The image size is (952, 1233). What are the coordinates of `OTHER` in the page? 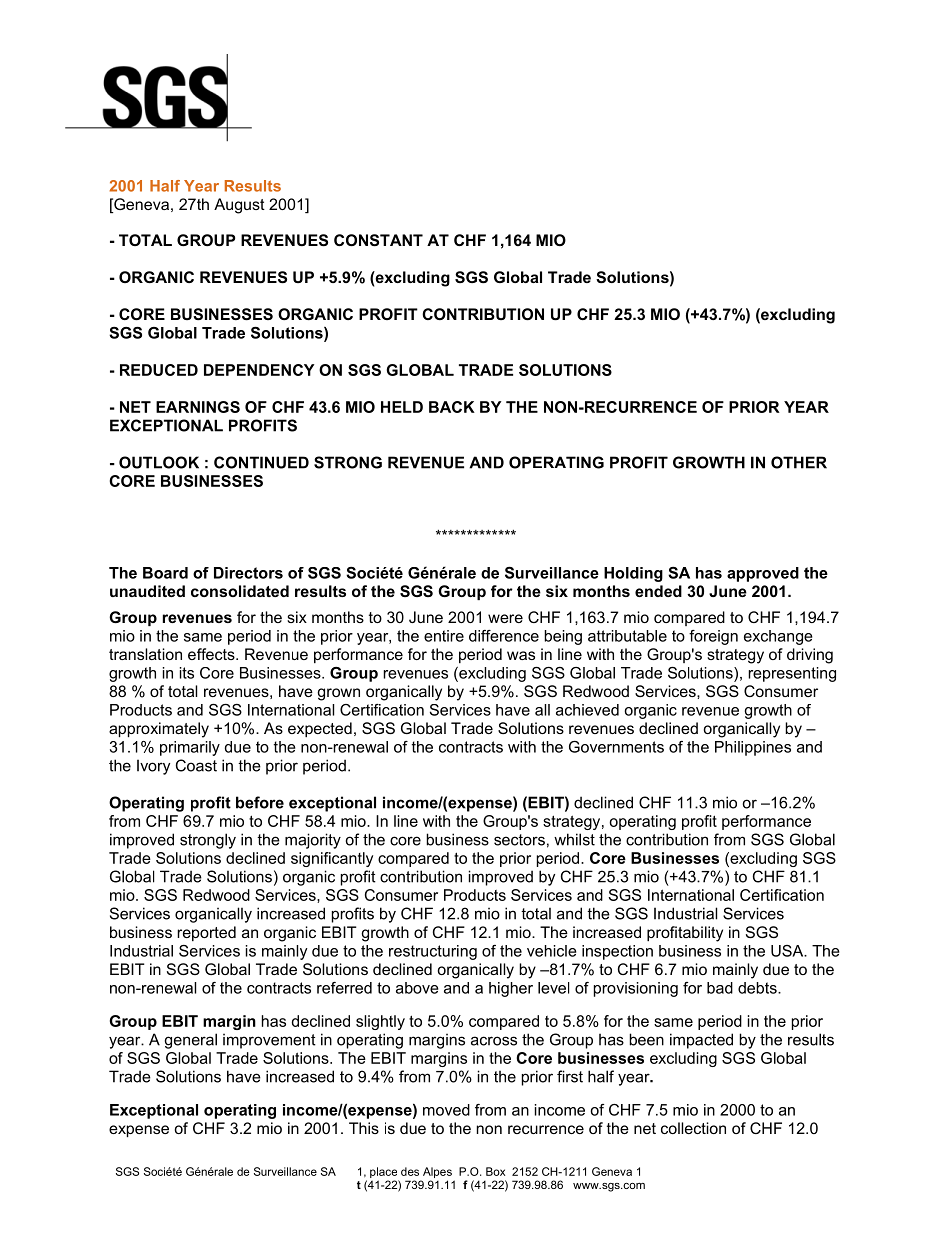 It's located at (799, 462).
